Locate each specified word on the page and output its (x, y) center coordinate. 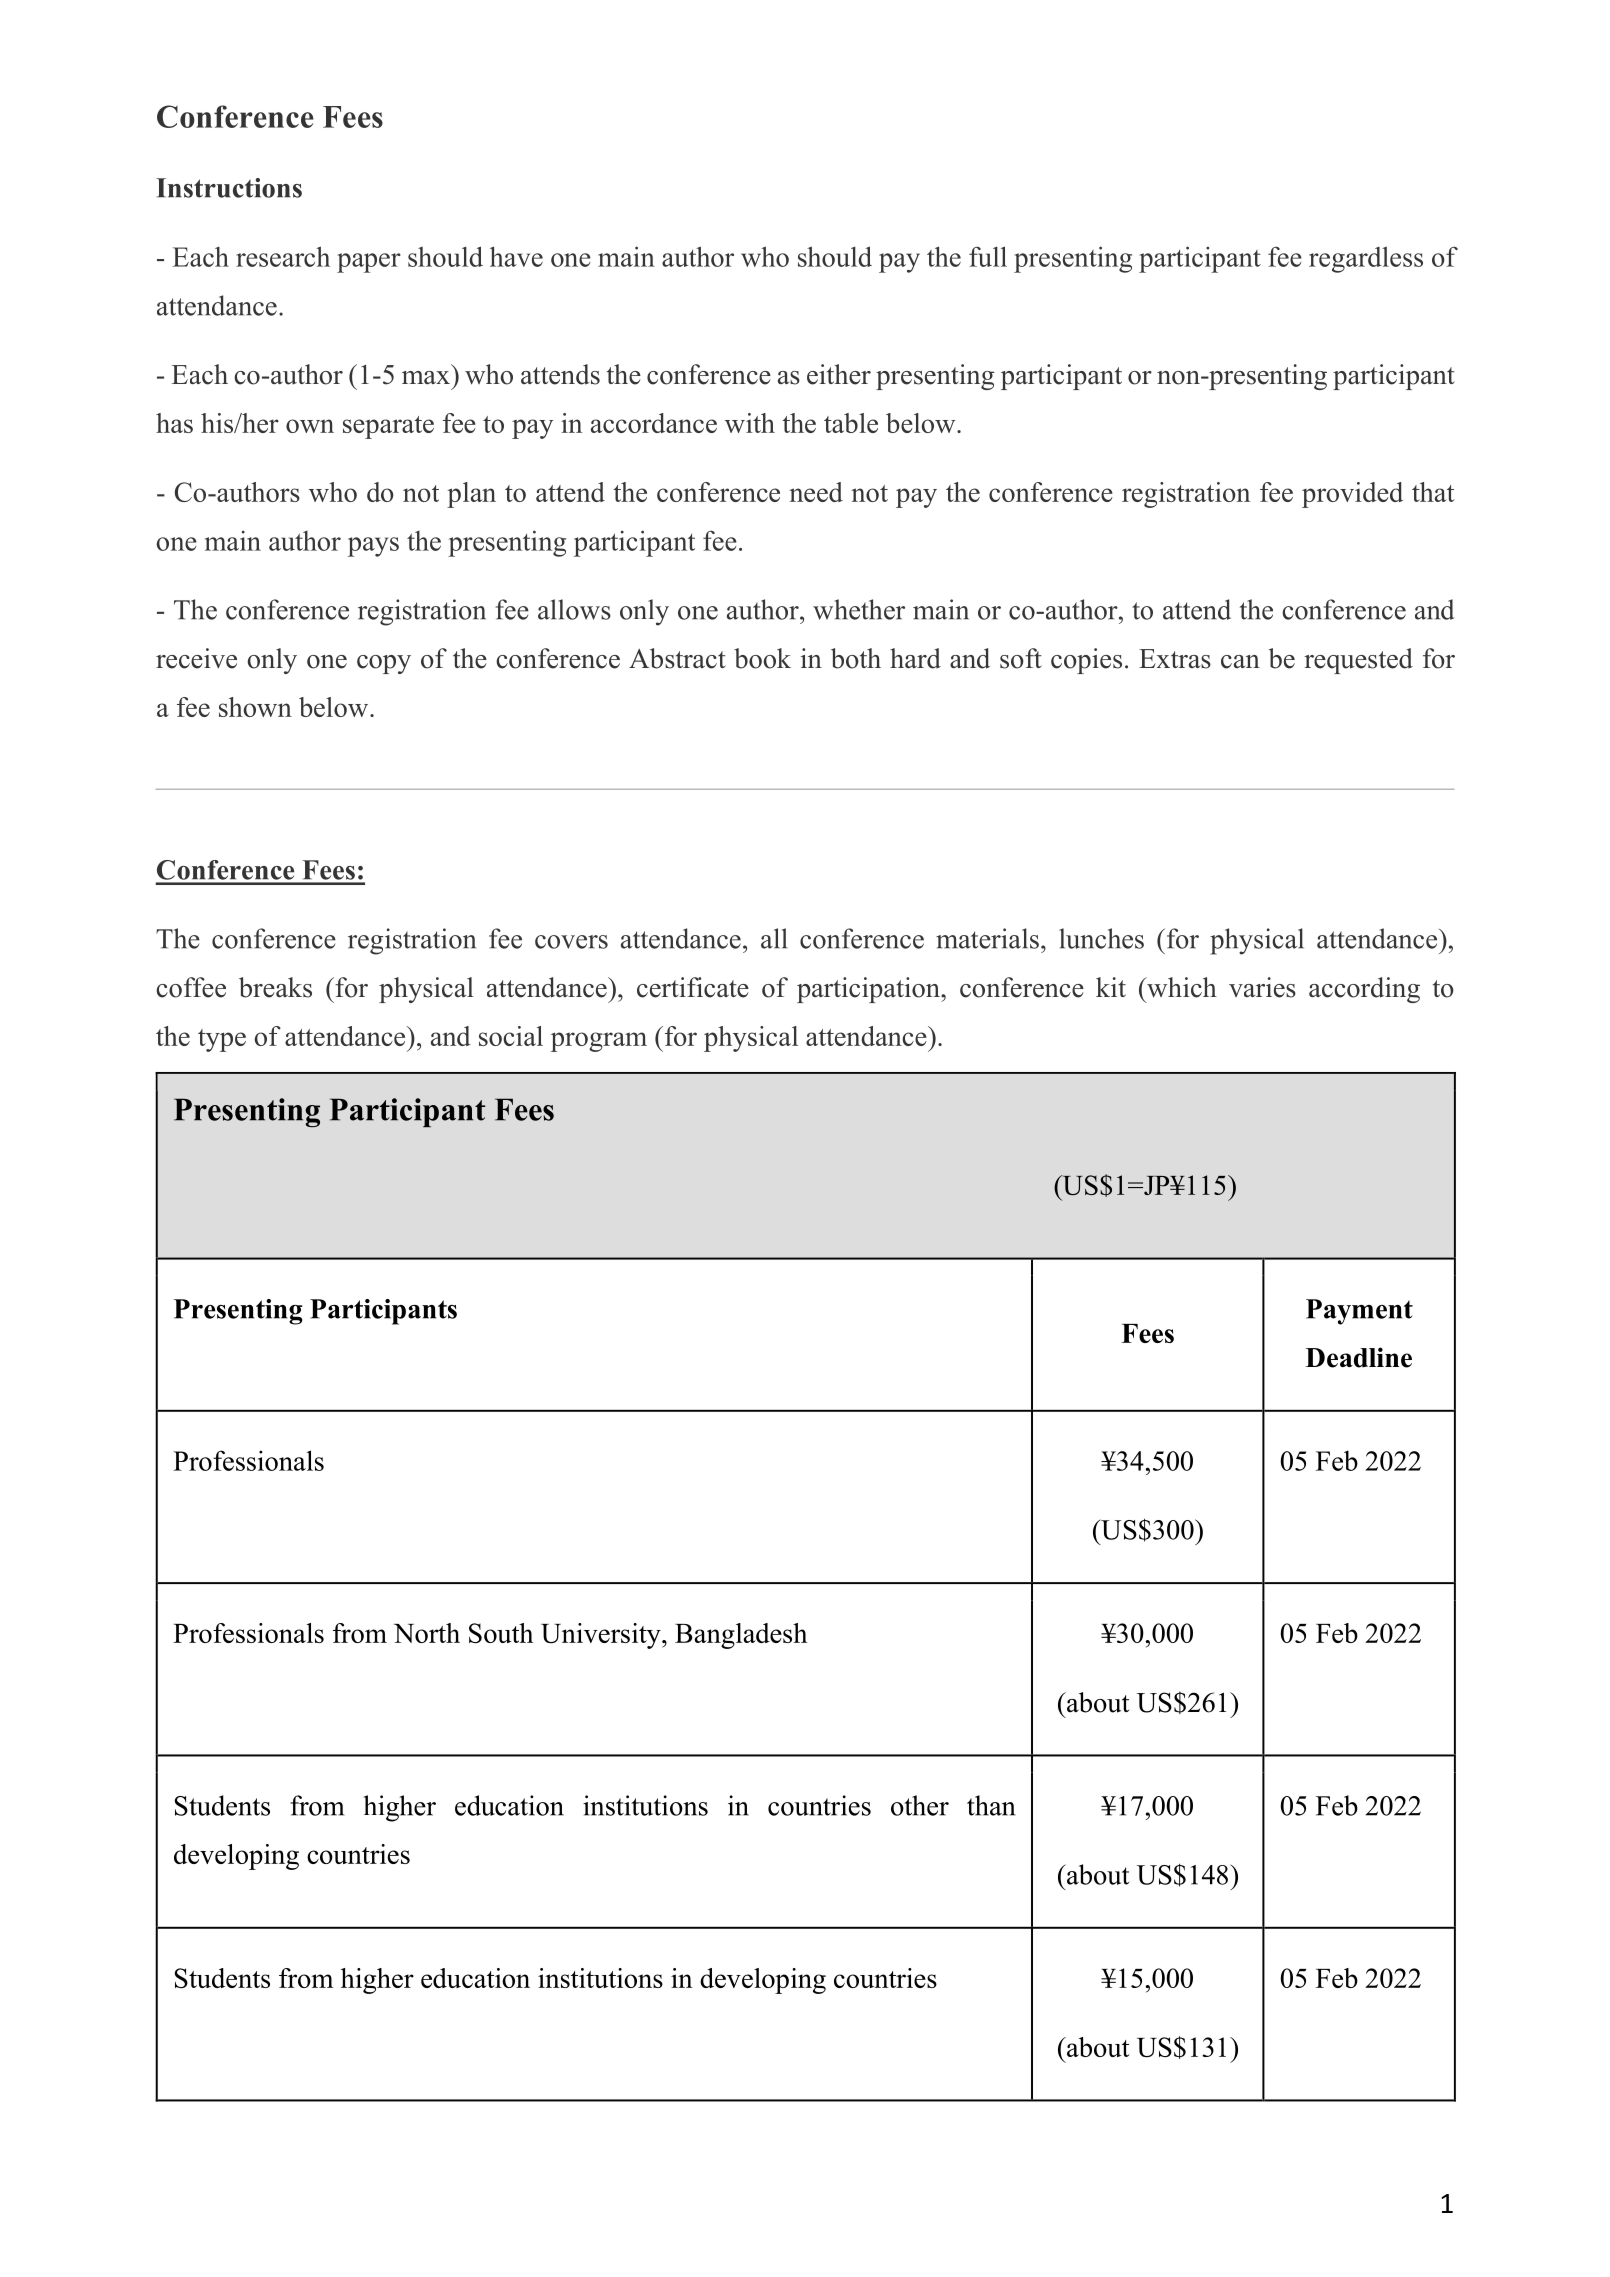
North (427, 1633)
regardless (1366, 259)
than (991, 1805)
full (988, 256)
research (283, 256)
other (920, 1805)
